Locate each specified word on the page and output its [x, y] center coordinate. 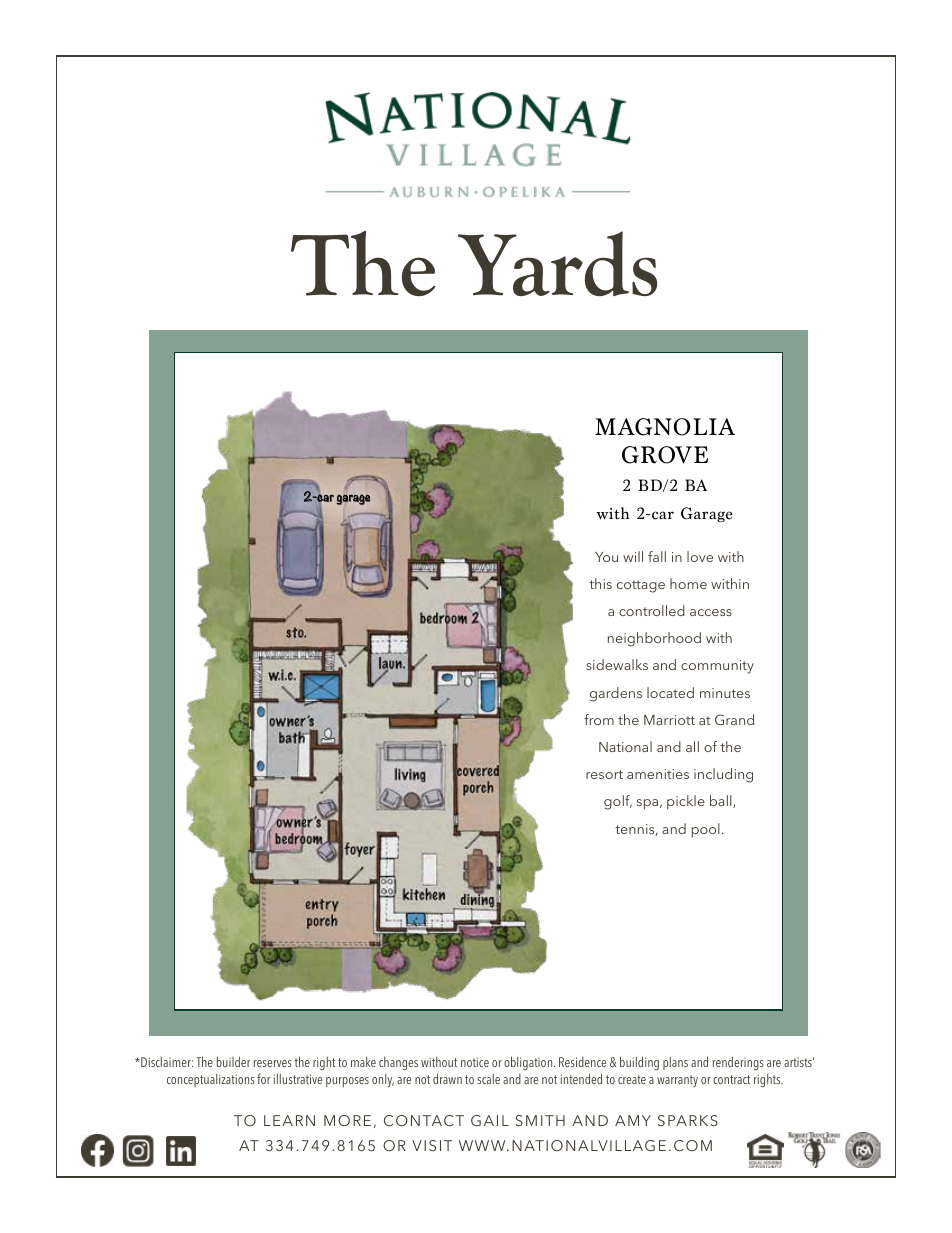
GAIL [490, 1120]
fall [657, 556]
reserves [273, 1063]
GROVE [665, 455]
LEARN [289, 1120]
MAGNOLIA [665, 427]
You [606, 557]
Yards [557, 263]
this [600, 583]
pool [706, 830]
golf [618, 802]
